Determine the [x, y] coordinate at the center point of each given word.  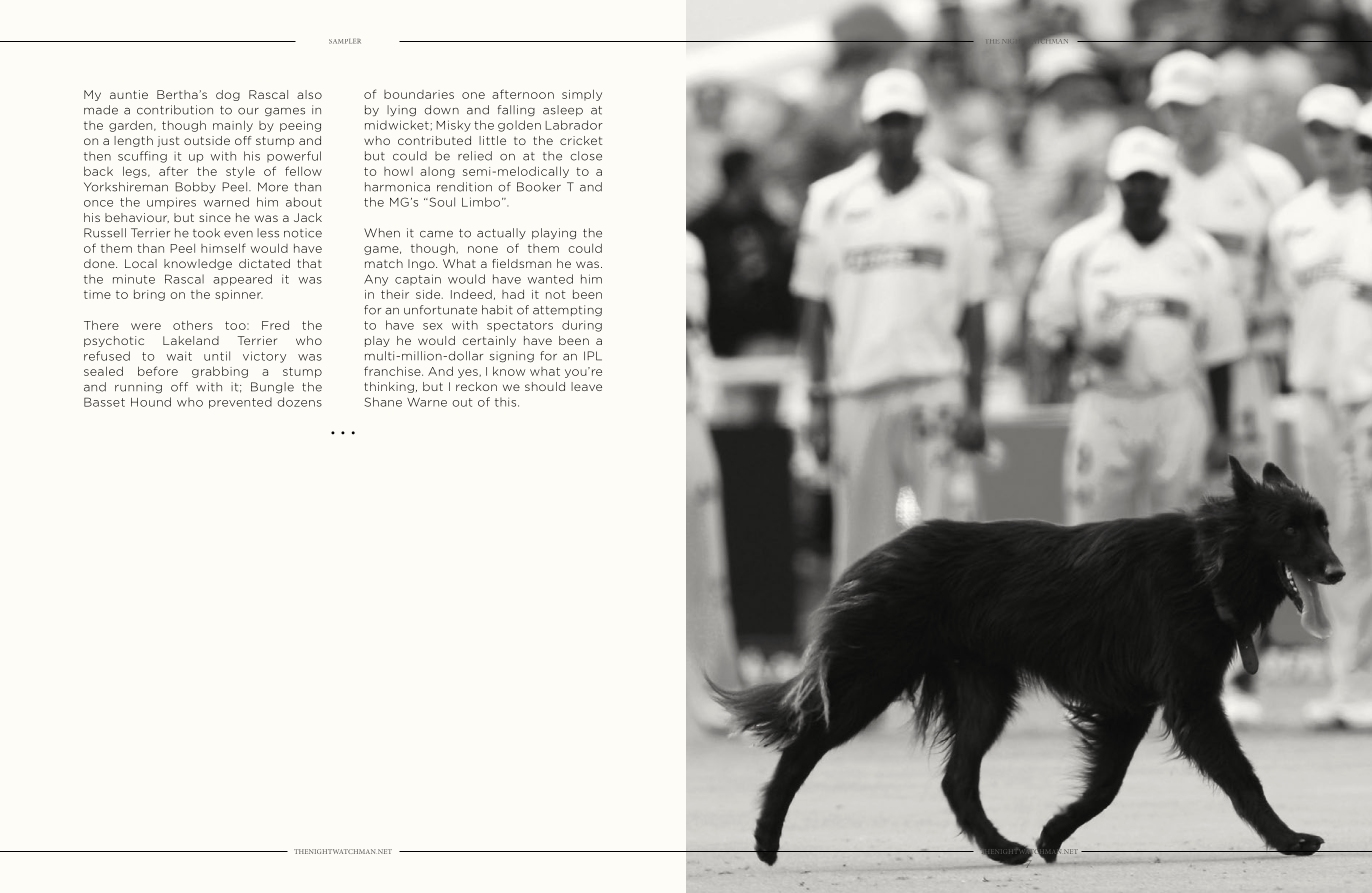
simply [582, 95]
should [545, 386]
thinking [389, 387]
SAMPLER [345, 41]
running [138, 388]
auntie [129, 94]
